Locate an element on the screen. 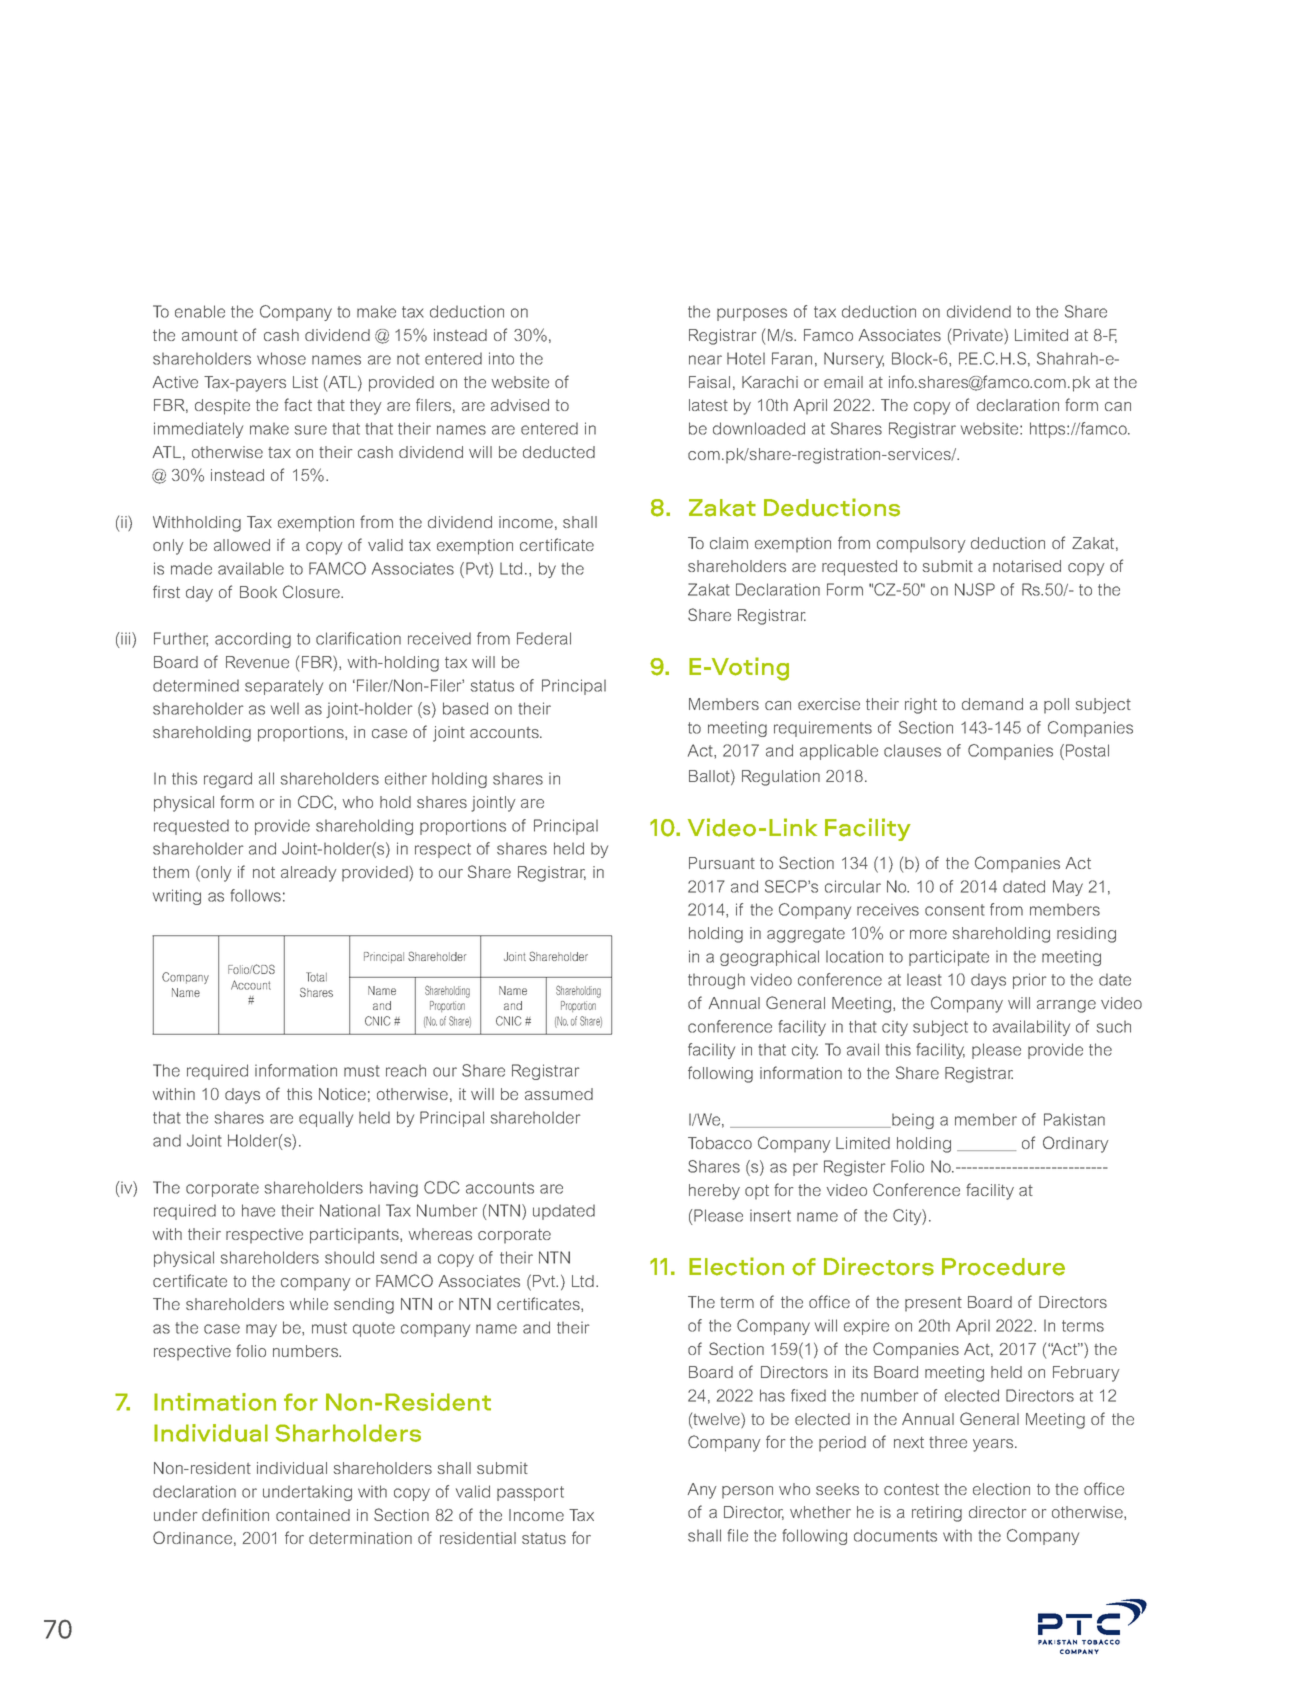  definition is located at coordinates (235, 1514).
